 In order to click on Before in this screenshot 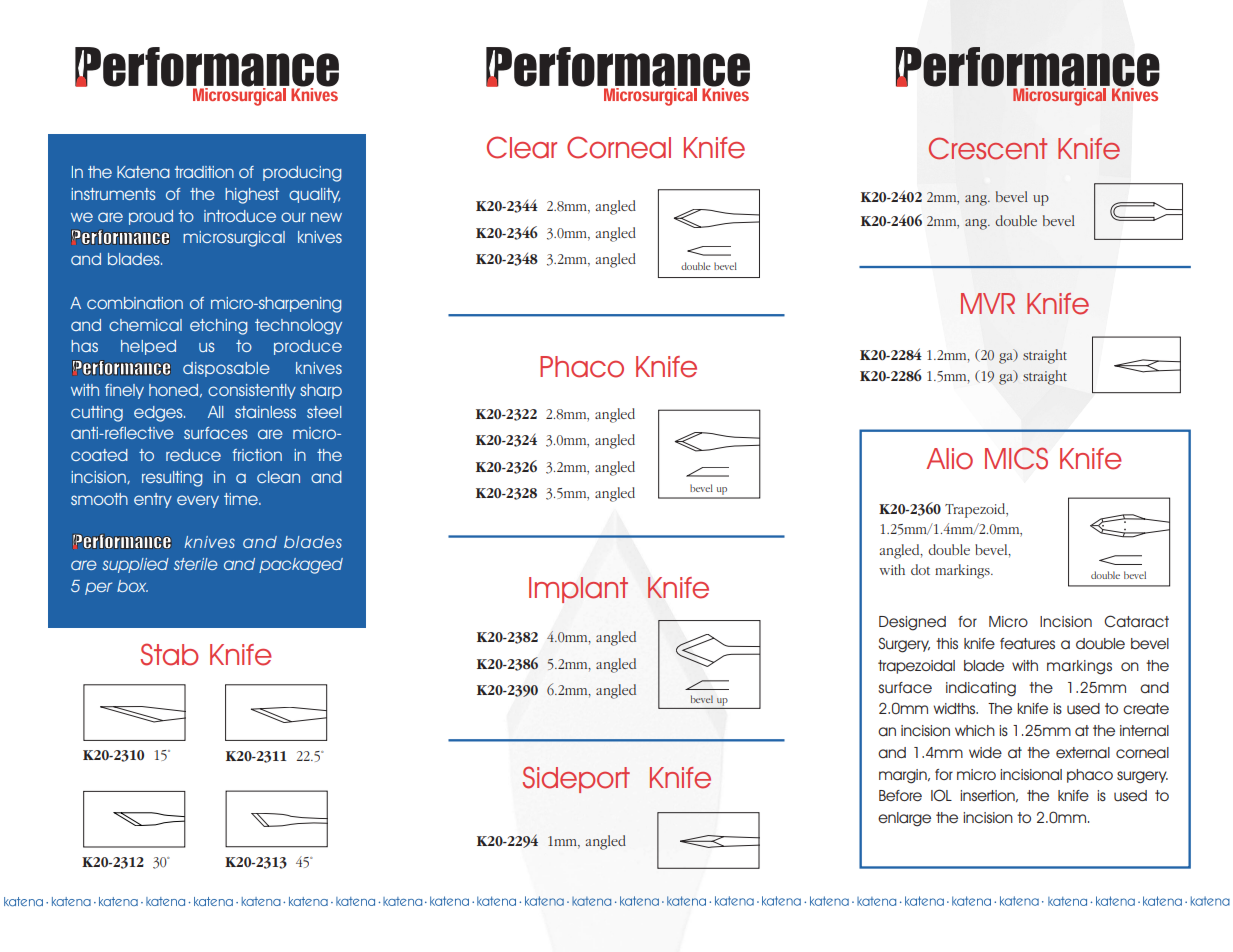, I will do `click(900, 795)`.
